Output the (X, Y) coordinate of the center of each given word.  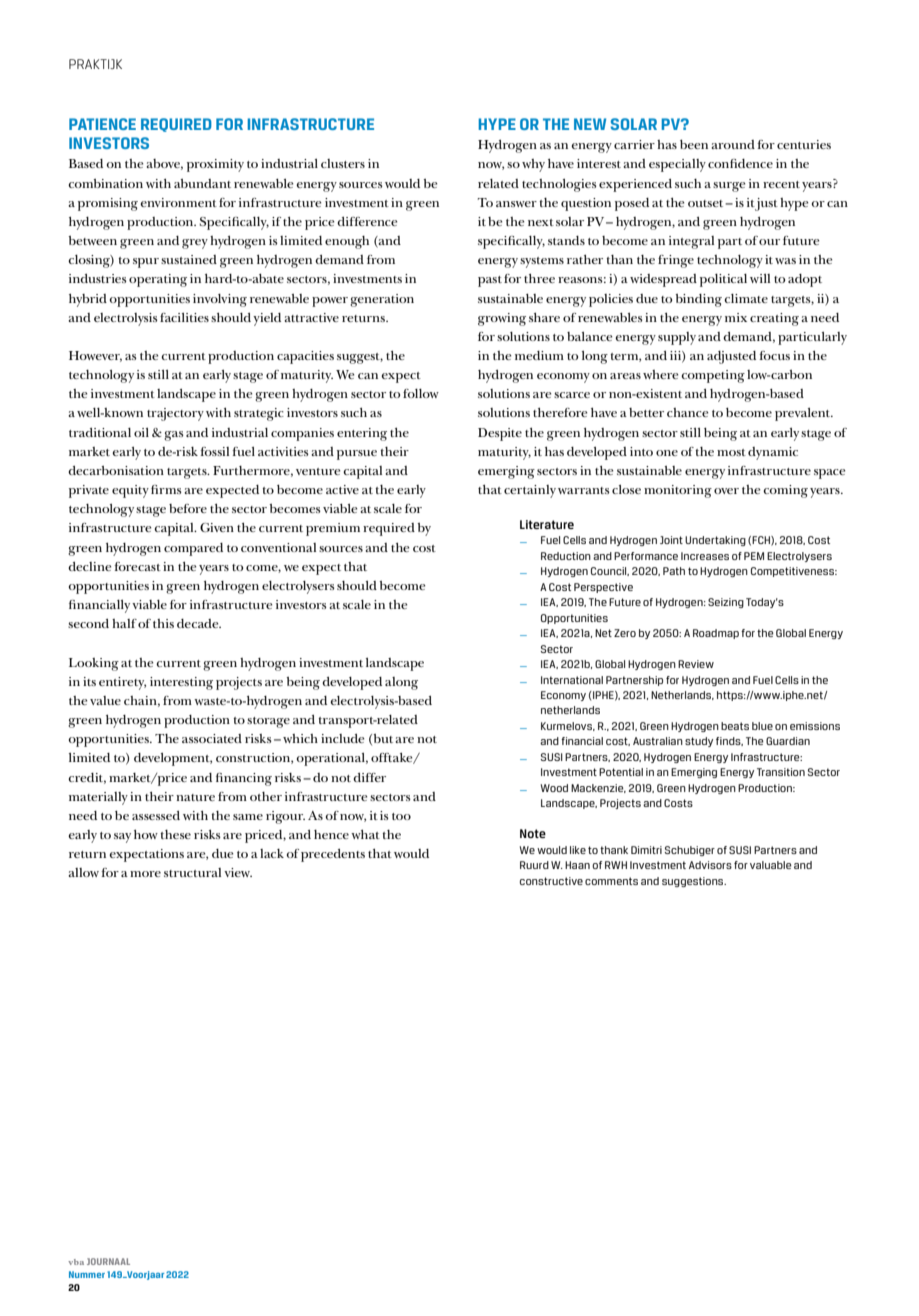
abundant (202, 183)
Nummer (87, 1274)
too (401, 816)
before (188, 508)
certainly (530, 491)
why (533, 165)
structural (192, 872)
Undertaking (715, 541)
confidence (740, 163)
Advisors (710, 865)
